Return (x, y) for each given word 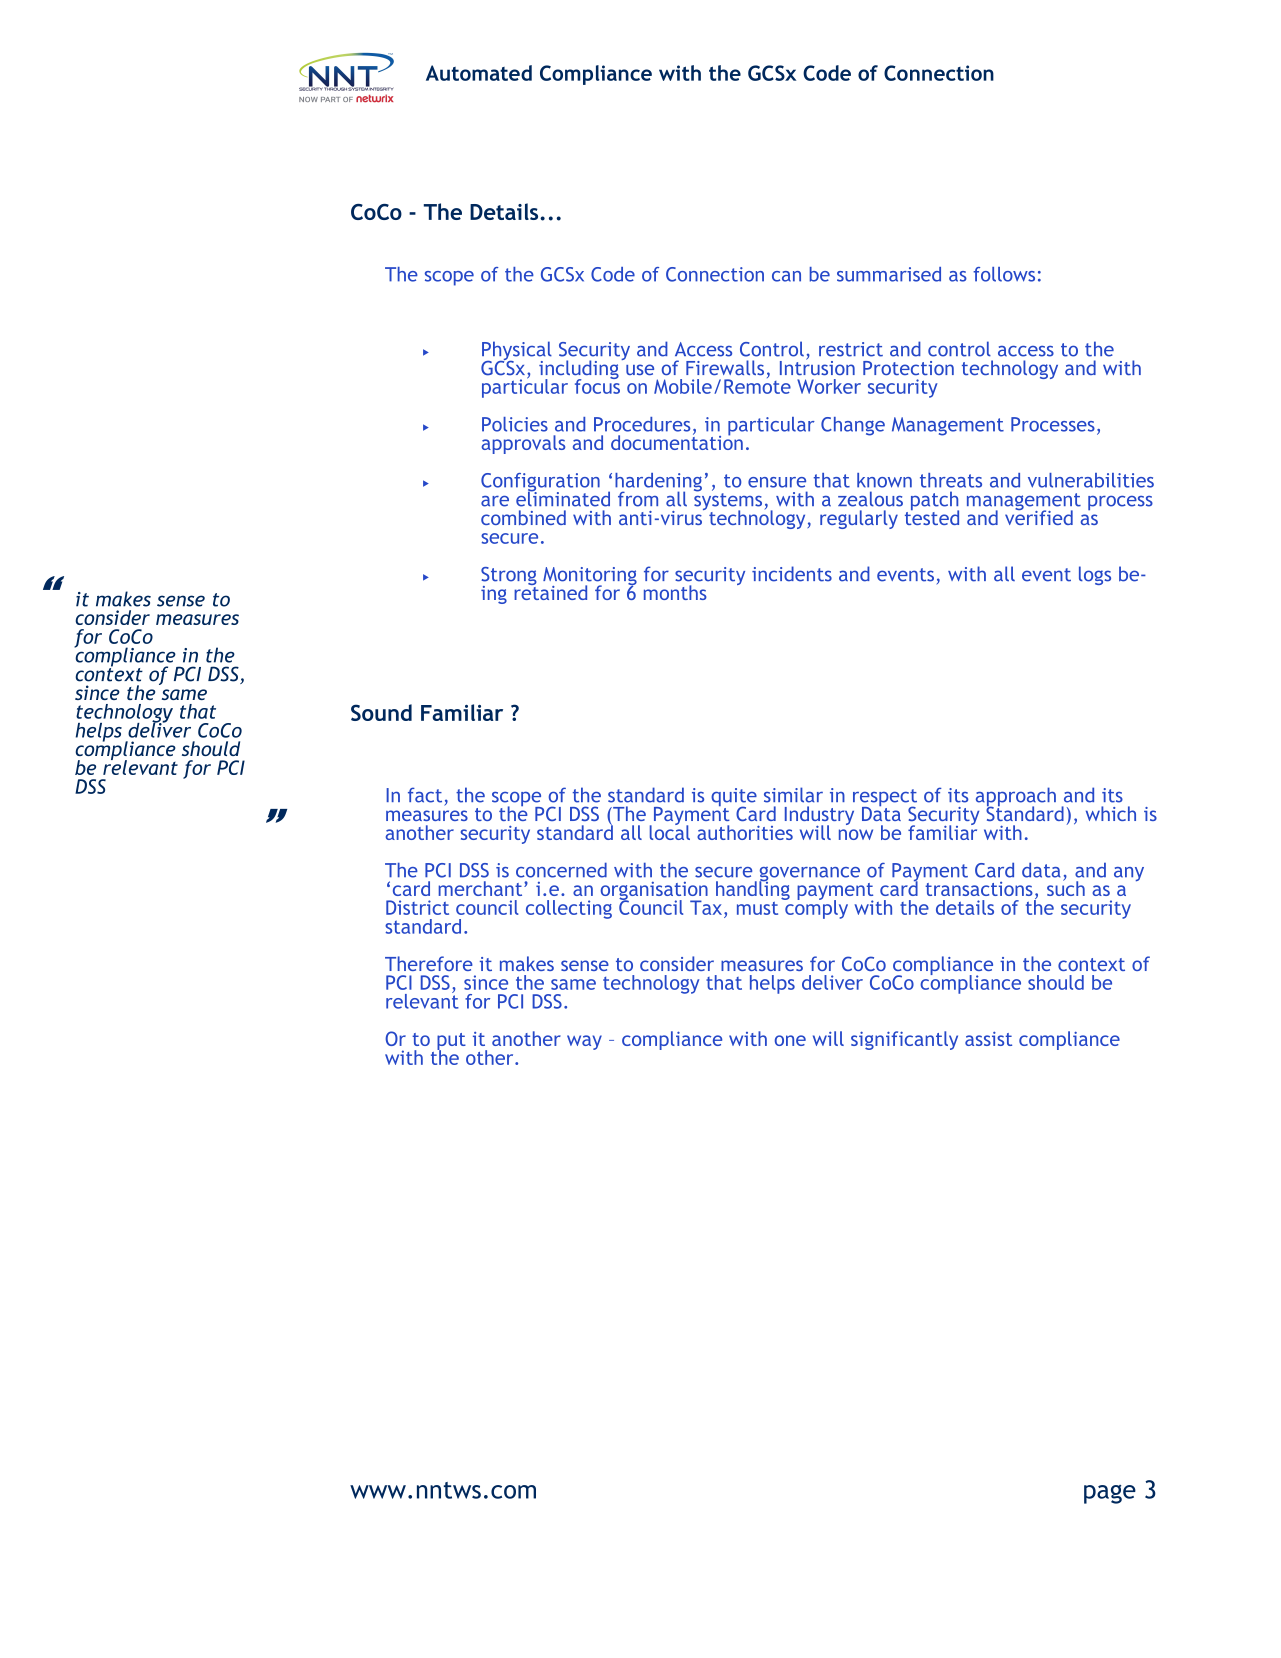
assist (988, 1039)
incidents (792, 574)
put (451, 1042)
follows (1004, 274)
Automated (479, 73)
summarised (889, 274)
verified (1039, 516)
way (584, 1042)
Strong (509, 577)
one (790, 1040)
